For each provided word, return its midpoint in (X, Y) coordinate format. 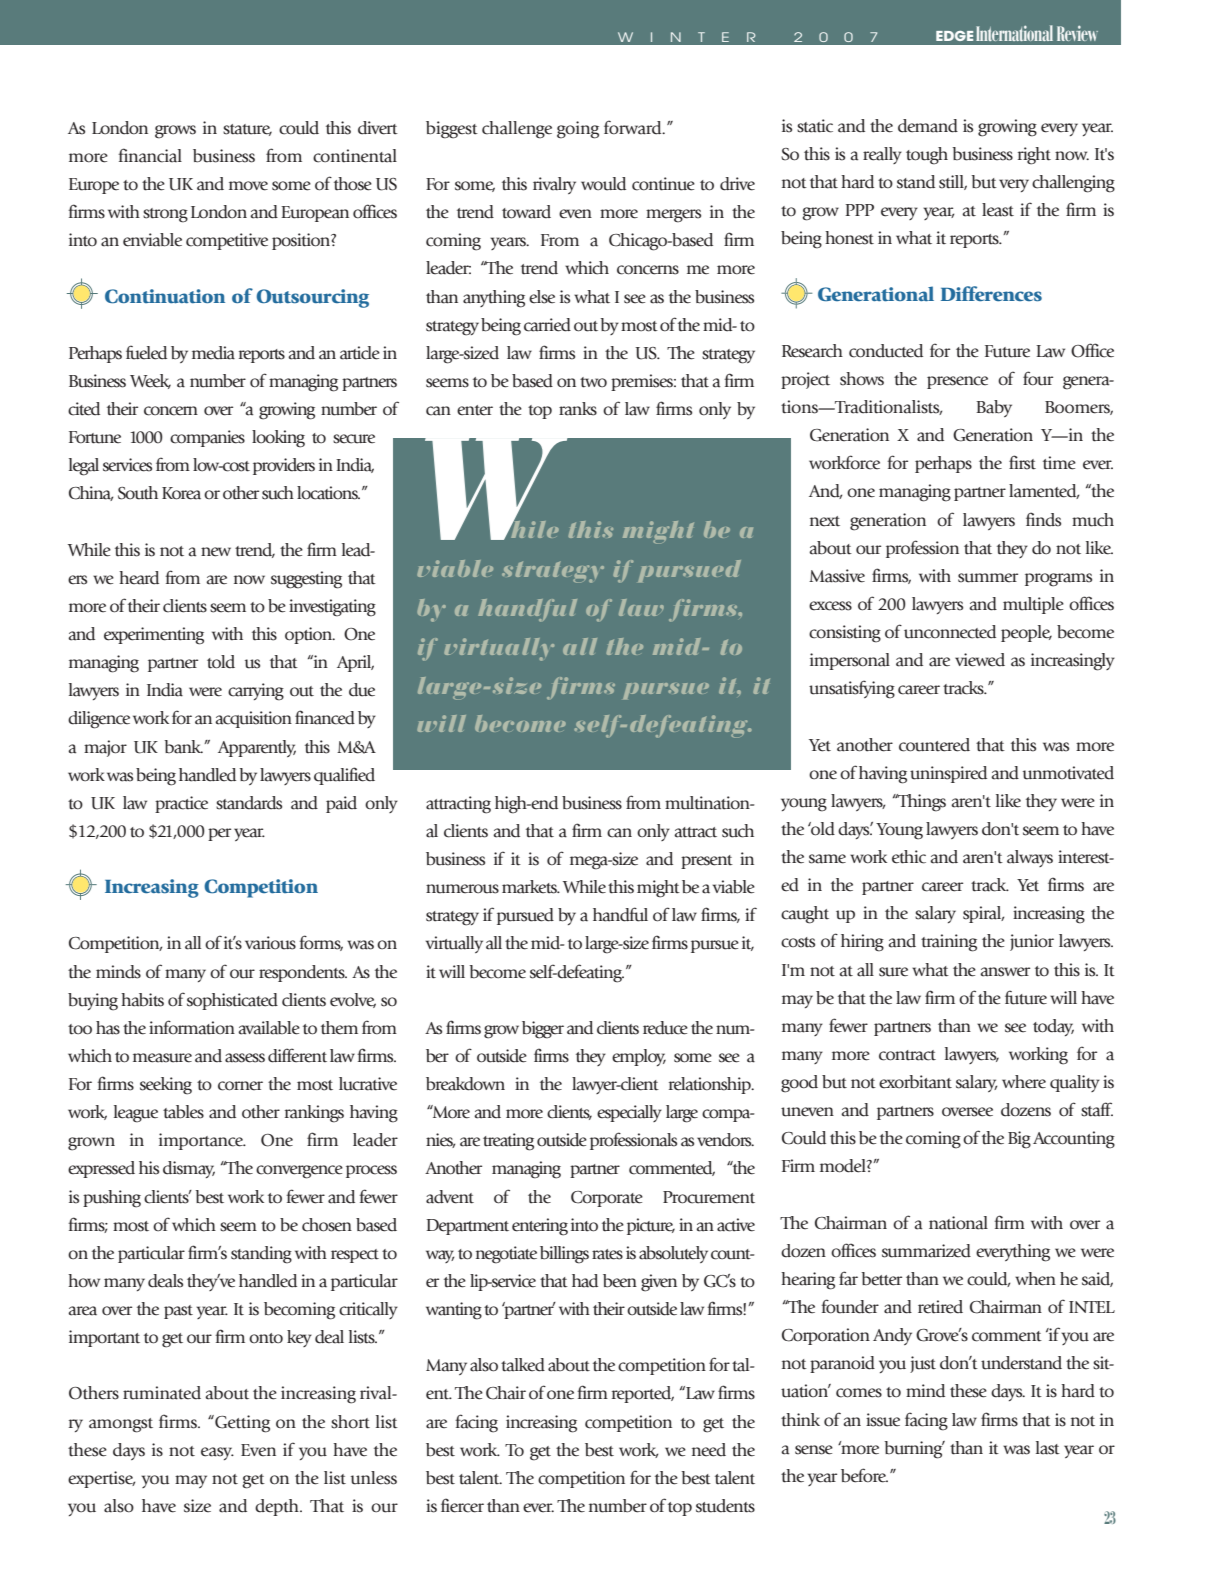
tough (927, 156)
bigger (543, 1030)
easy (217, 1453)
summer (988, 578)
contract (907, 1055)
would (603, 184)
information (192, 1027)
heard (139, 578)
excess (830, 606)
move (248, 186)
